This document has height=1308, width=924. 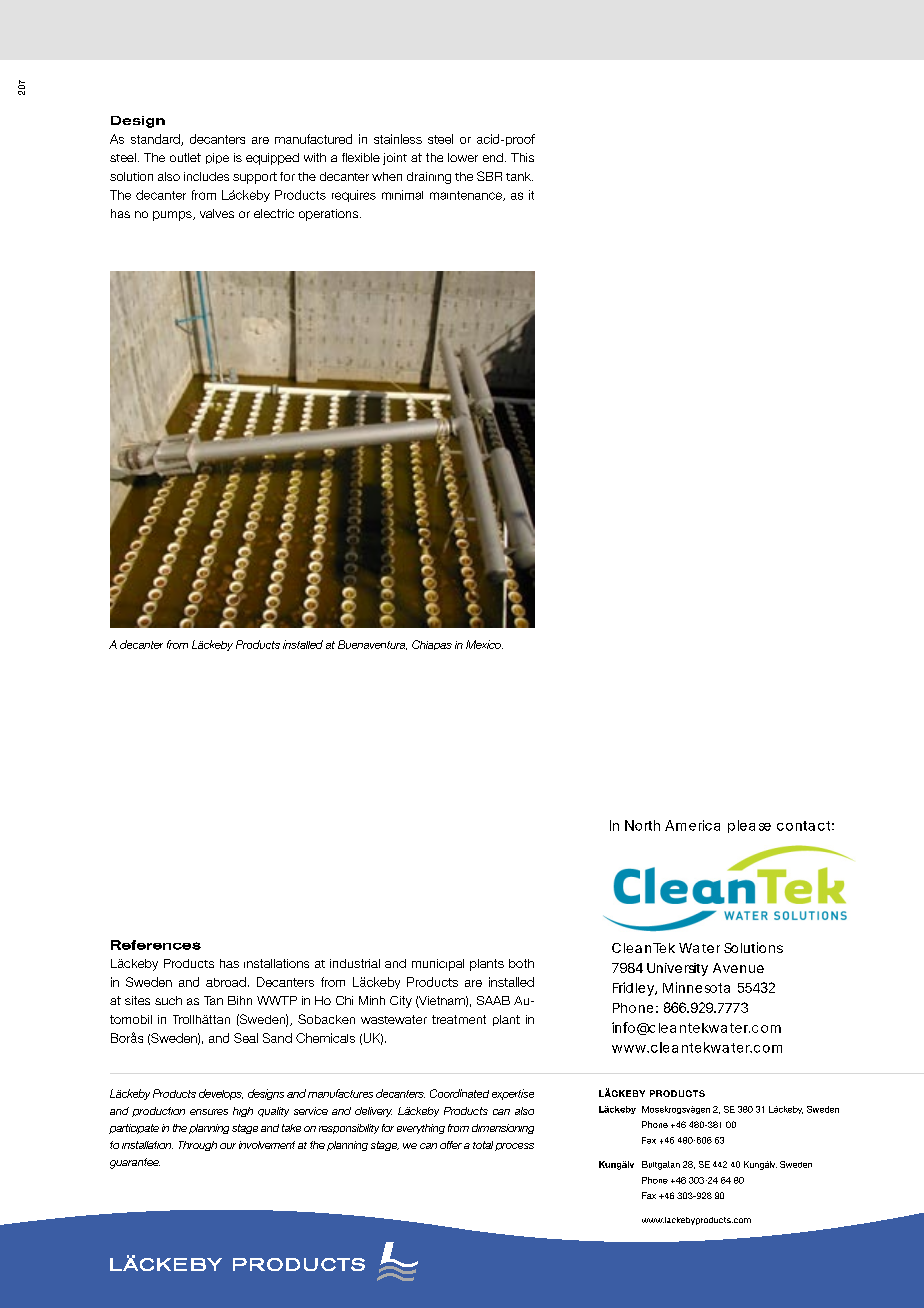 What do you see at coordinates (432, 645) in the document?
I see `Chiapas` at bounding box center [432, 645].
